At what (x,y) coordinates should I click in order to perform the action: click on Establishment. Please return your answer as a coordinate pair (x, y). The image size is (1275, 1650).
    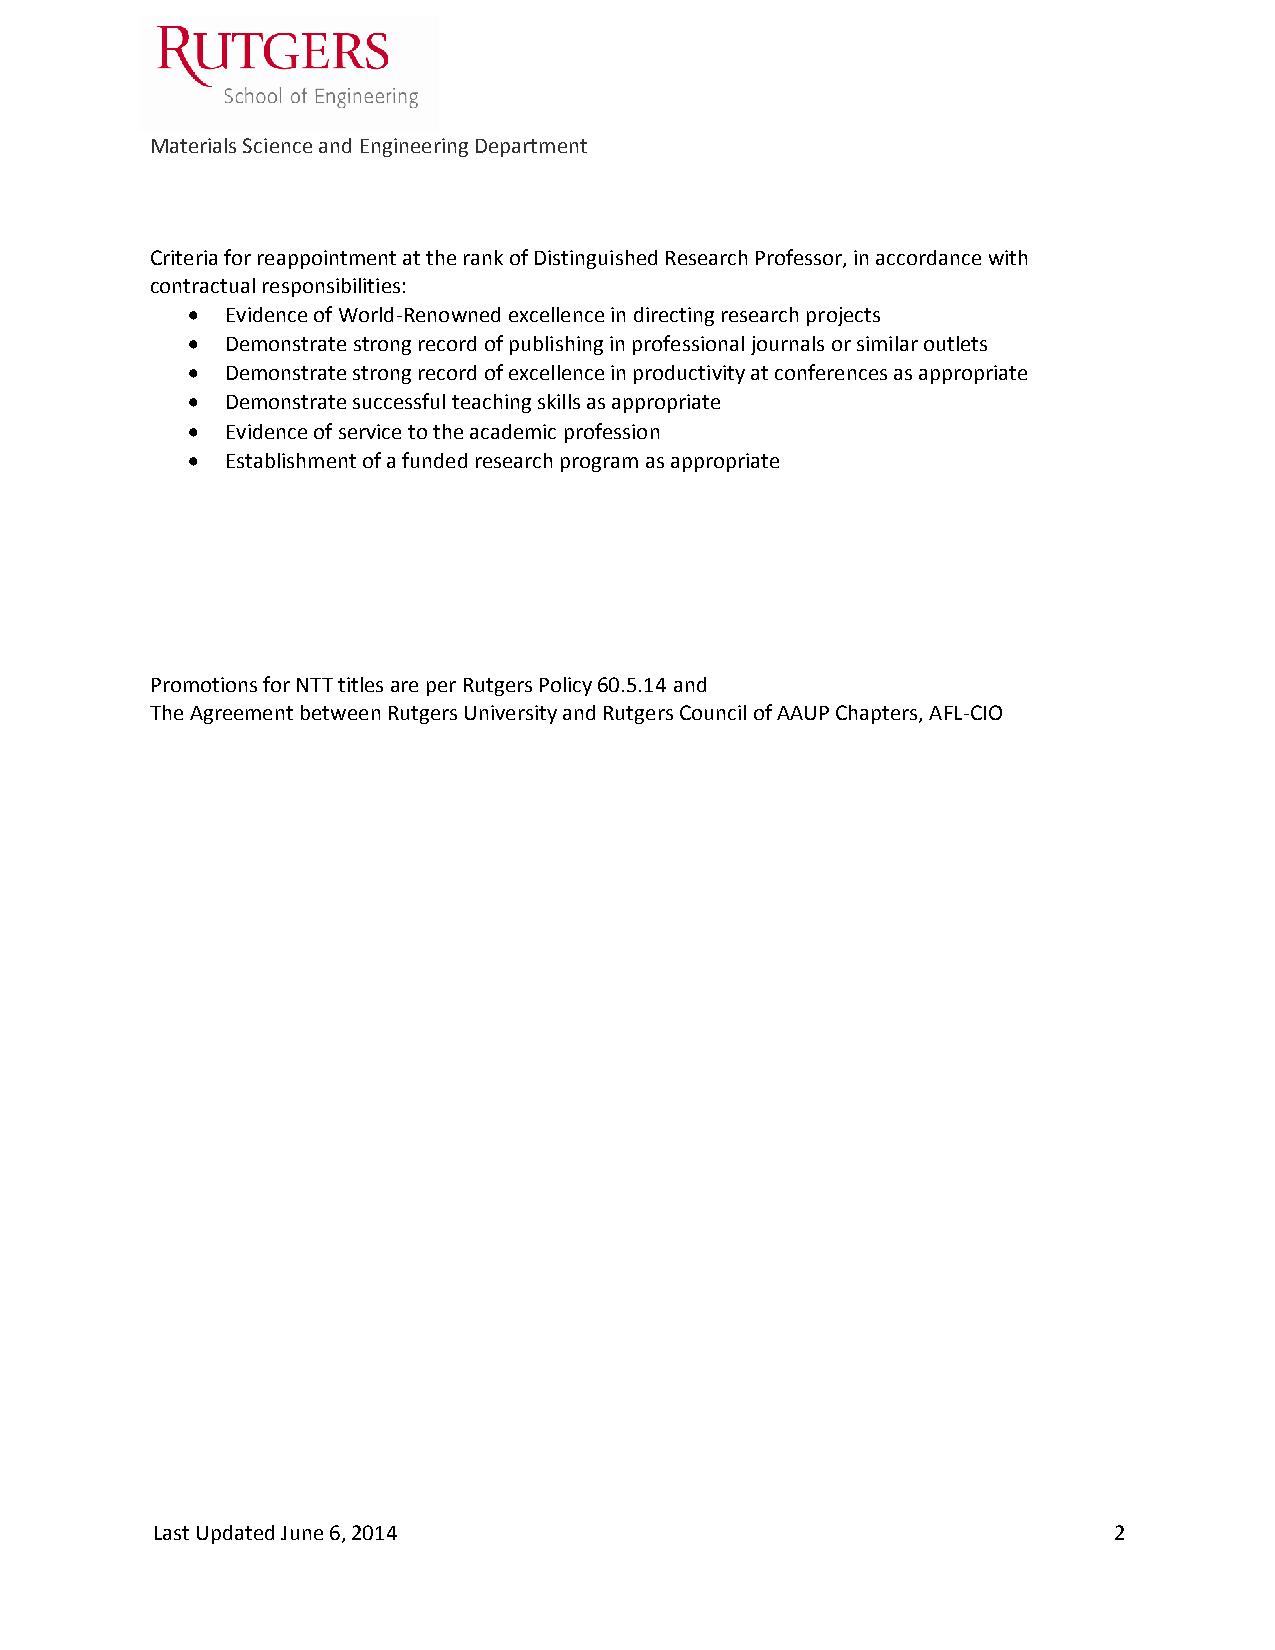
    Looking at the image, I should click on (291, 460).
